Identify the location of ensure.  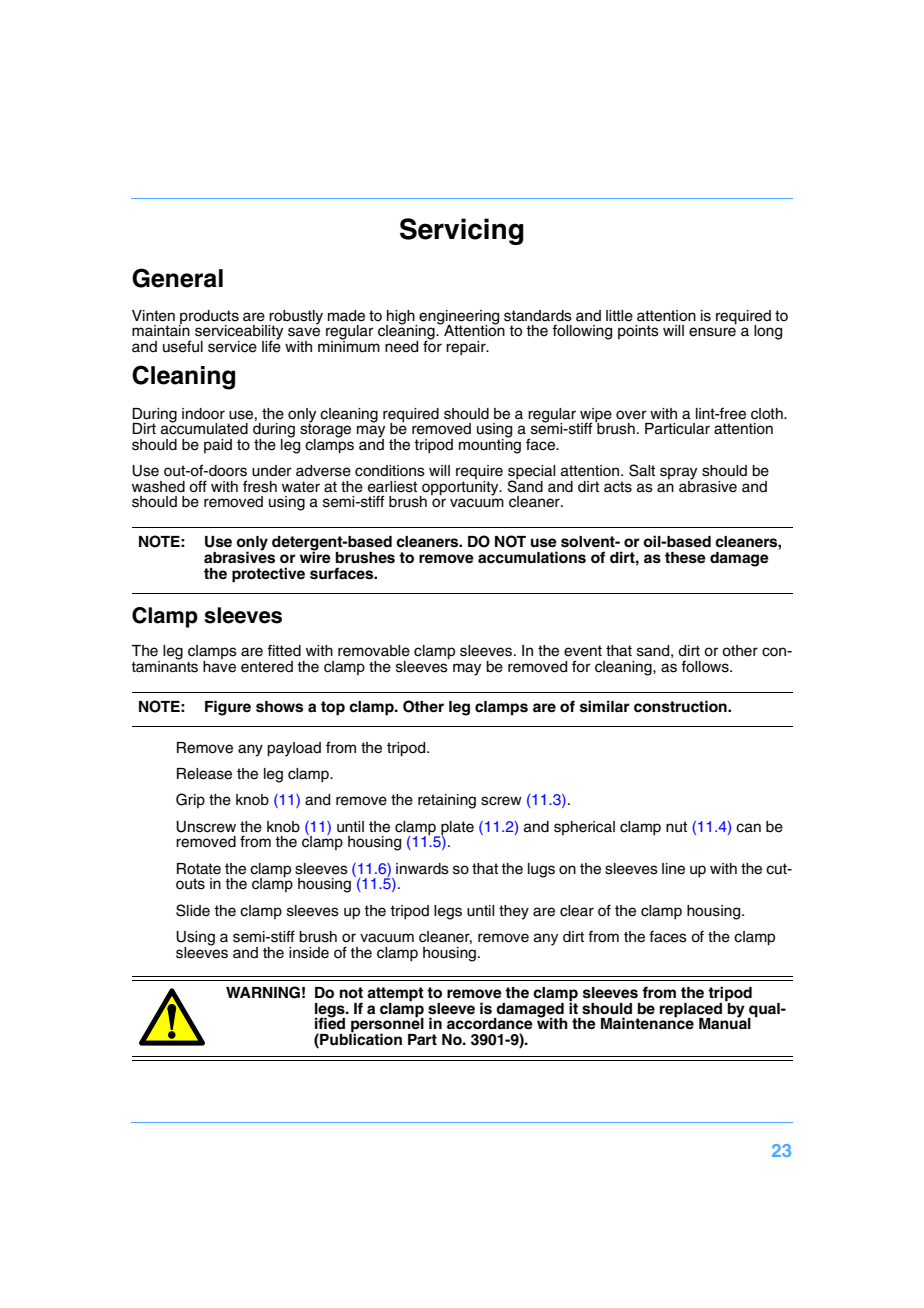
(712, 332).
